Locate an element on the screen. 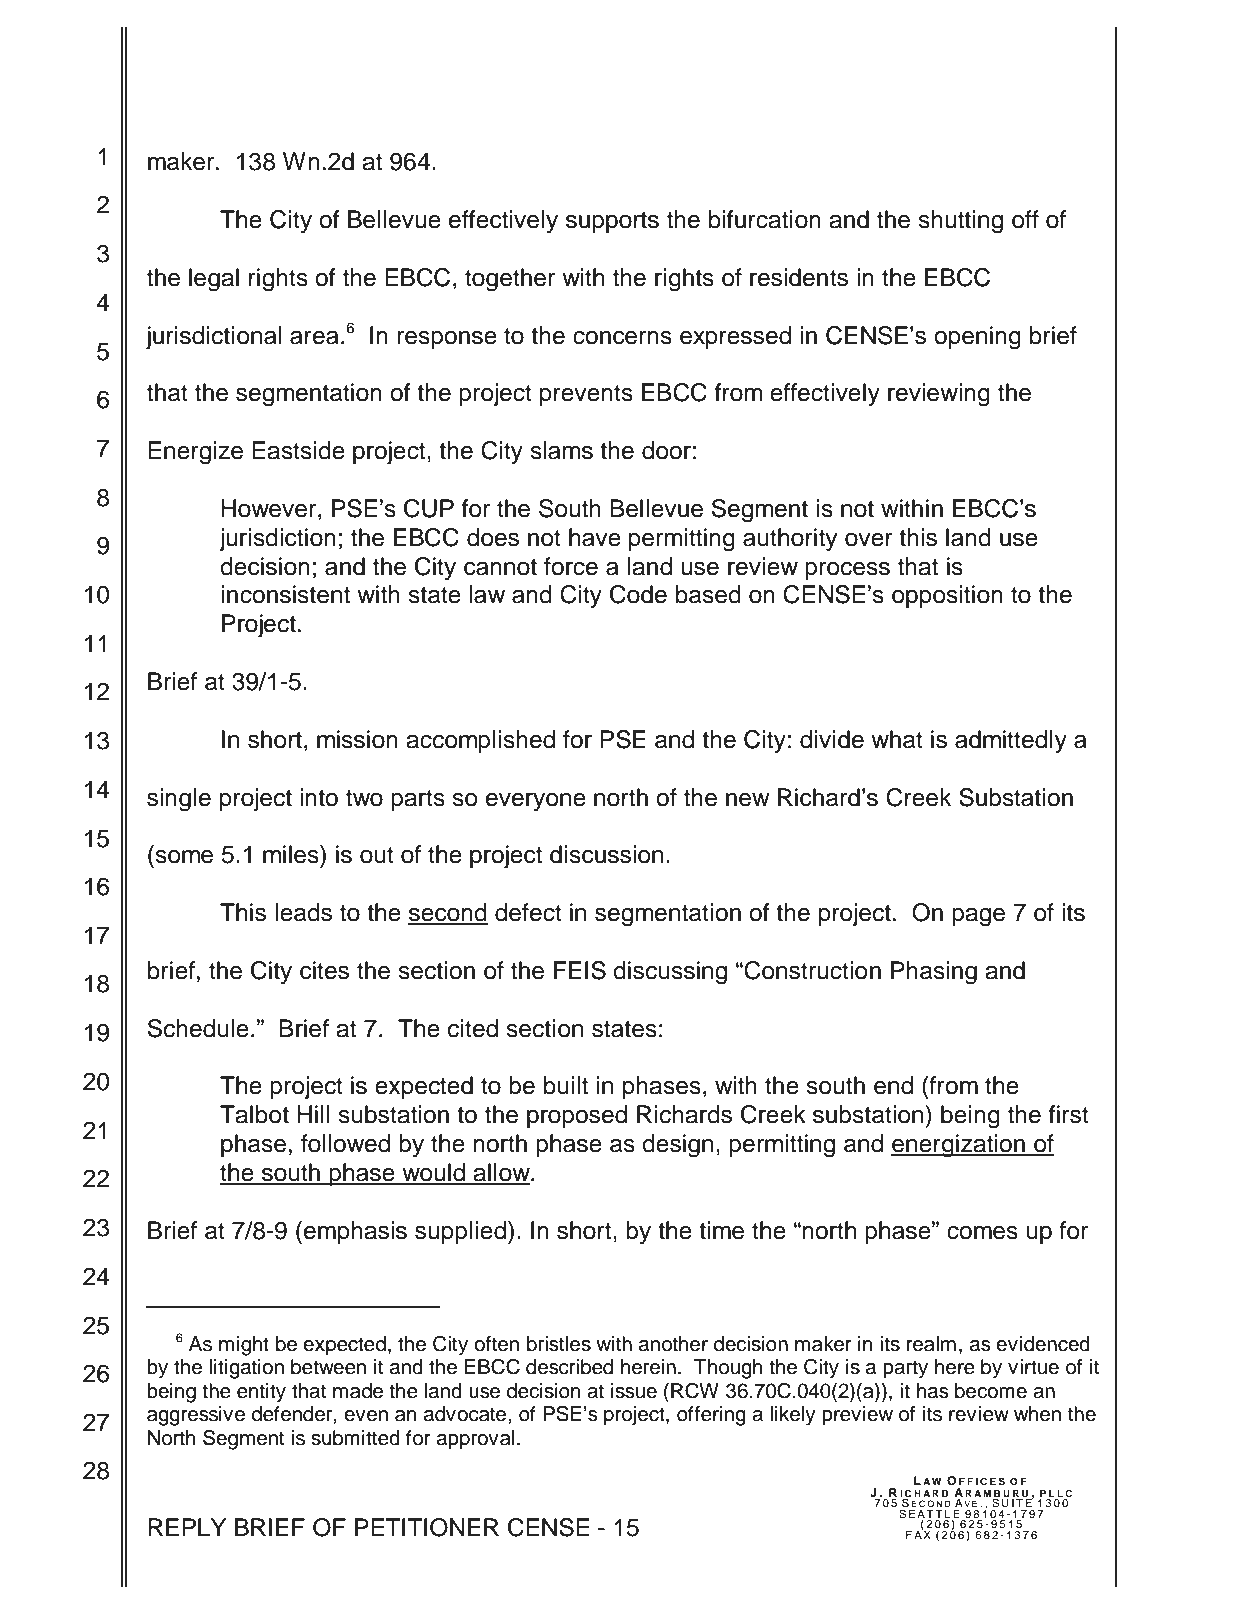 This screenshot has height=1615, width=1248. supports is located at coordinates (612, 222).
